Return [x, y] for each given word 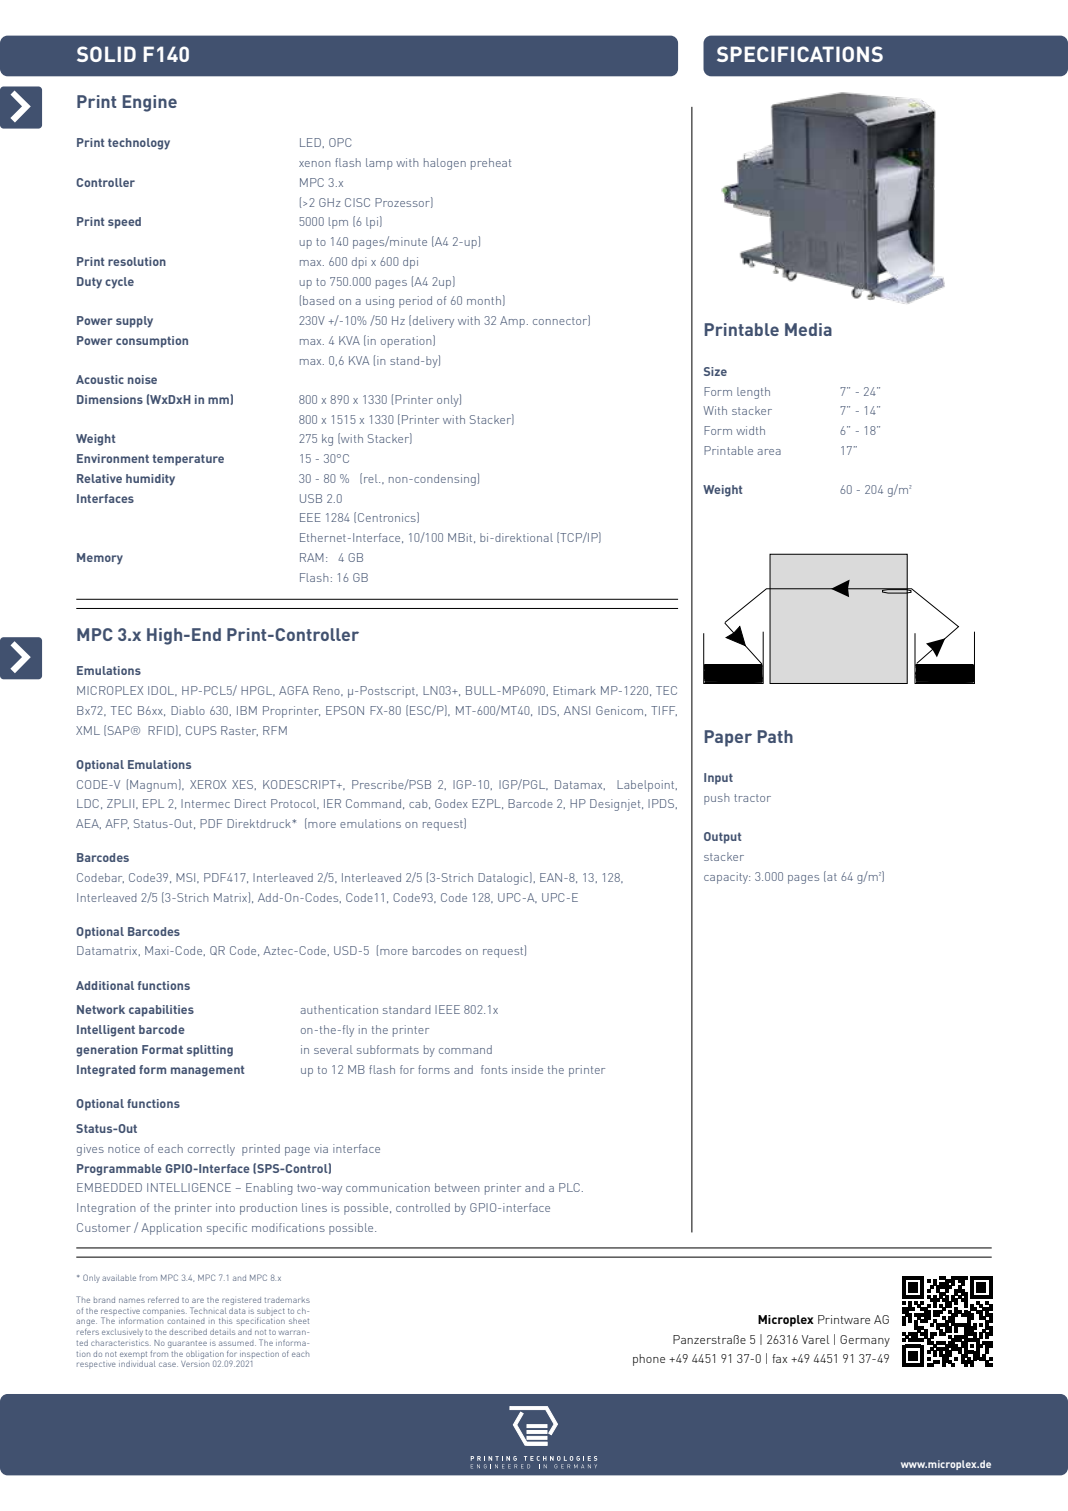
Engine [150, 103]
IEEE [447, 1009]
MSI [187, 878]
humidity [150, 480]
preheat [491, 164]
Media [808, 329]
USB [311, 498]
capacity [727, 878]
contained [186, 1321]
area [769, 452]
